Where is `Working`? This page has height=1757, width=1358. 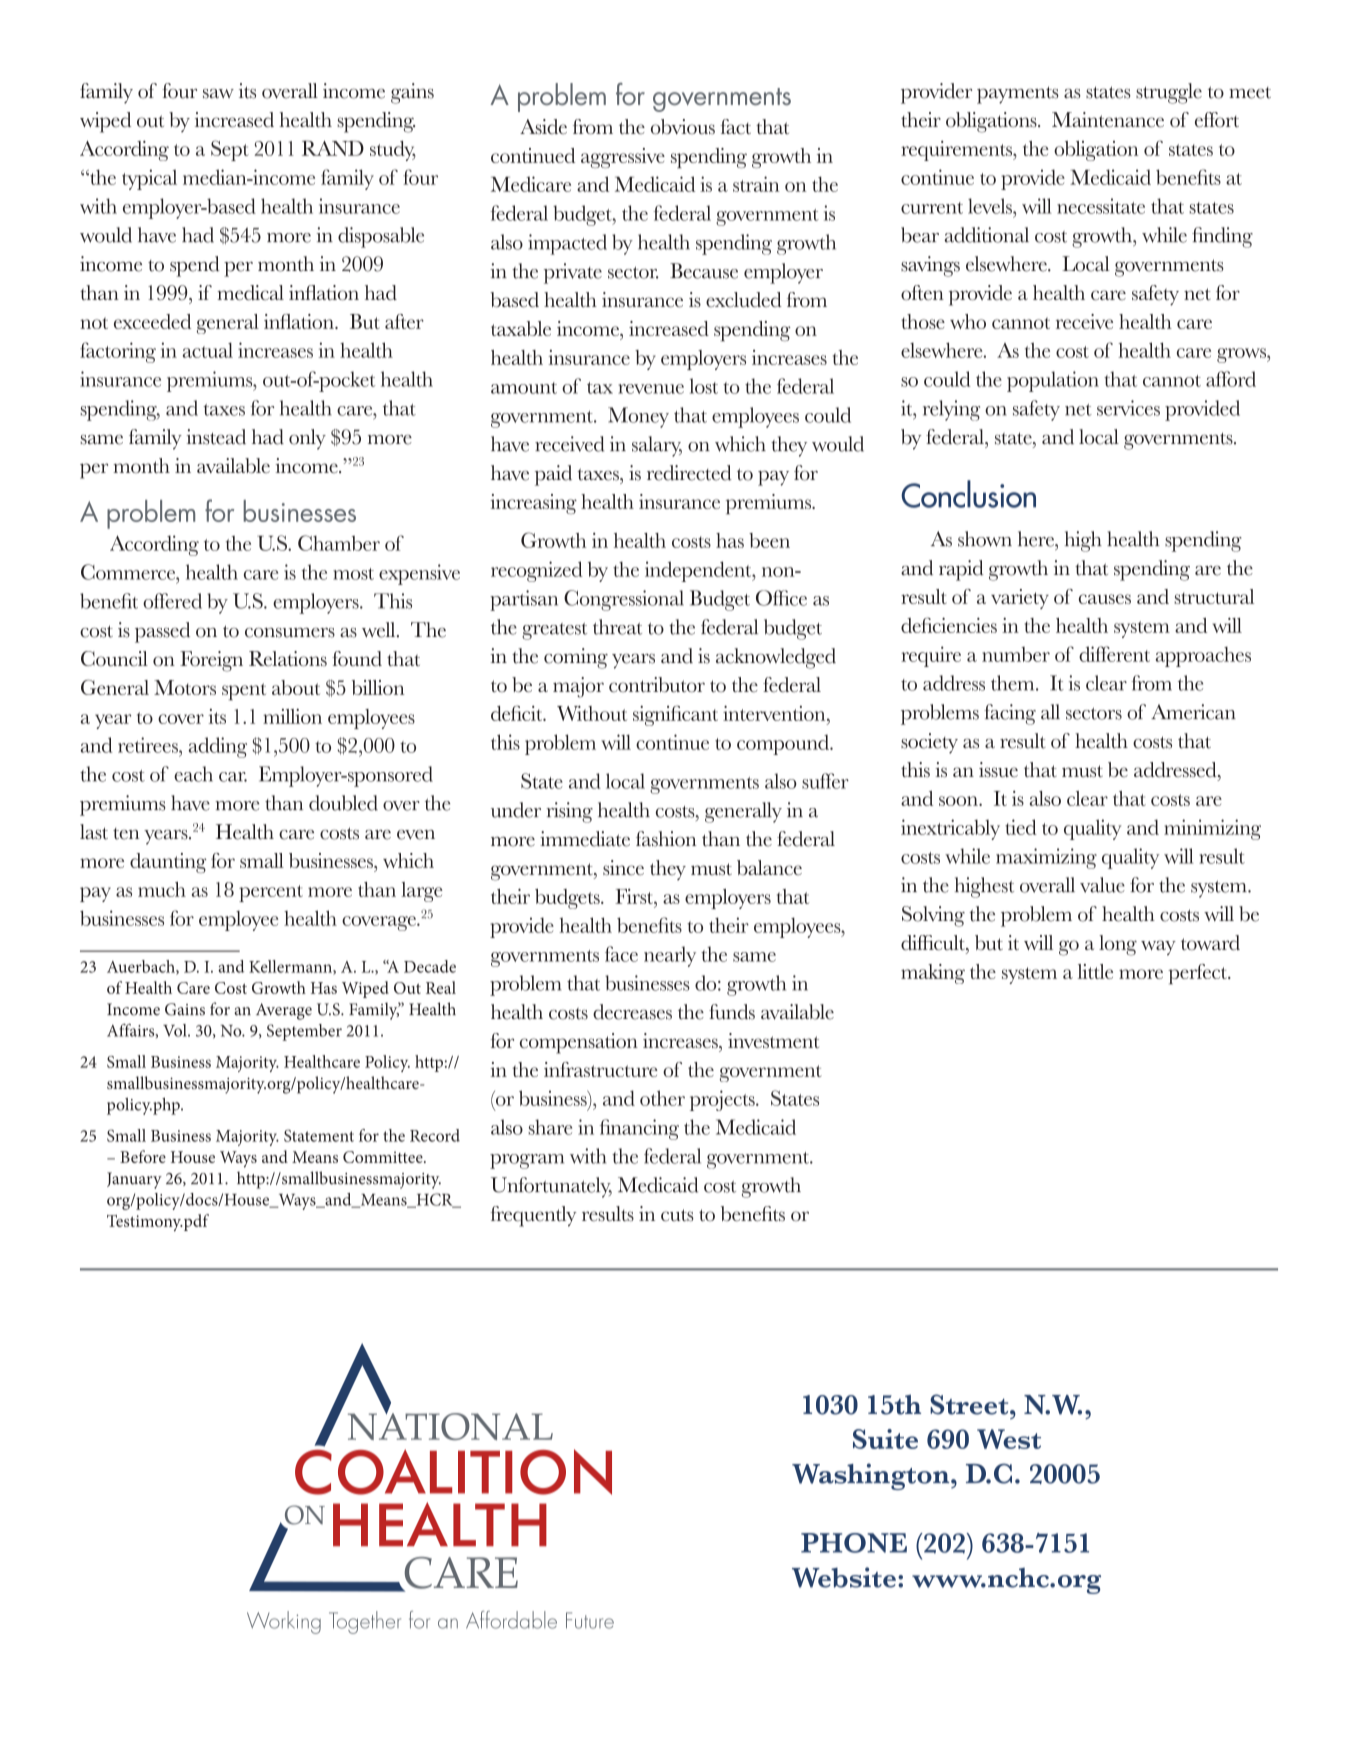
Working is located at coordinates (284, 1622).
